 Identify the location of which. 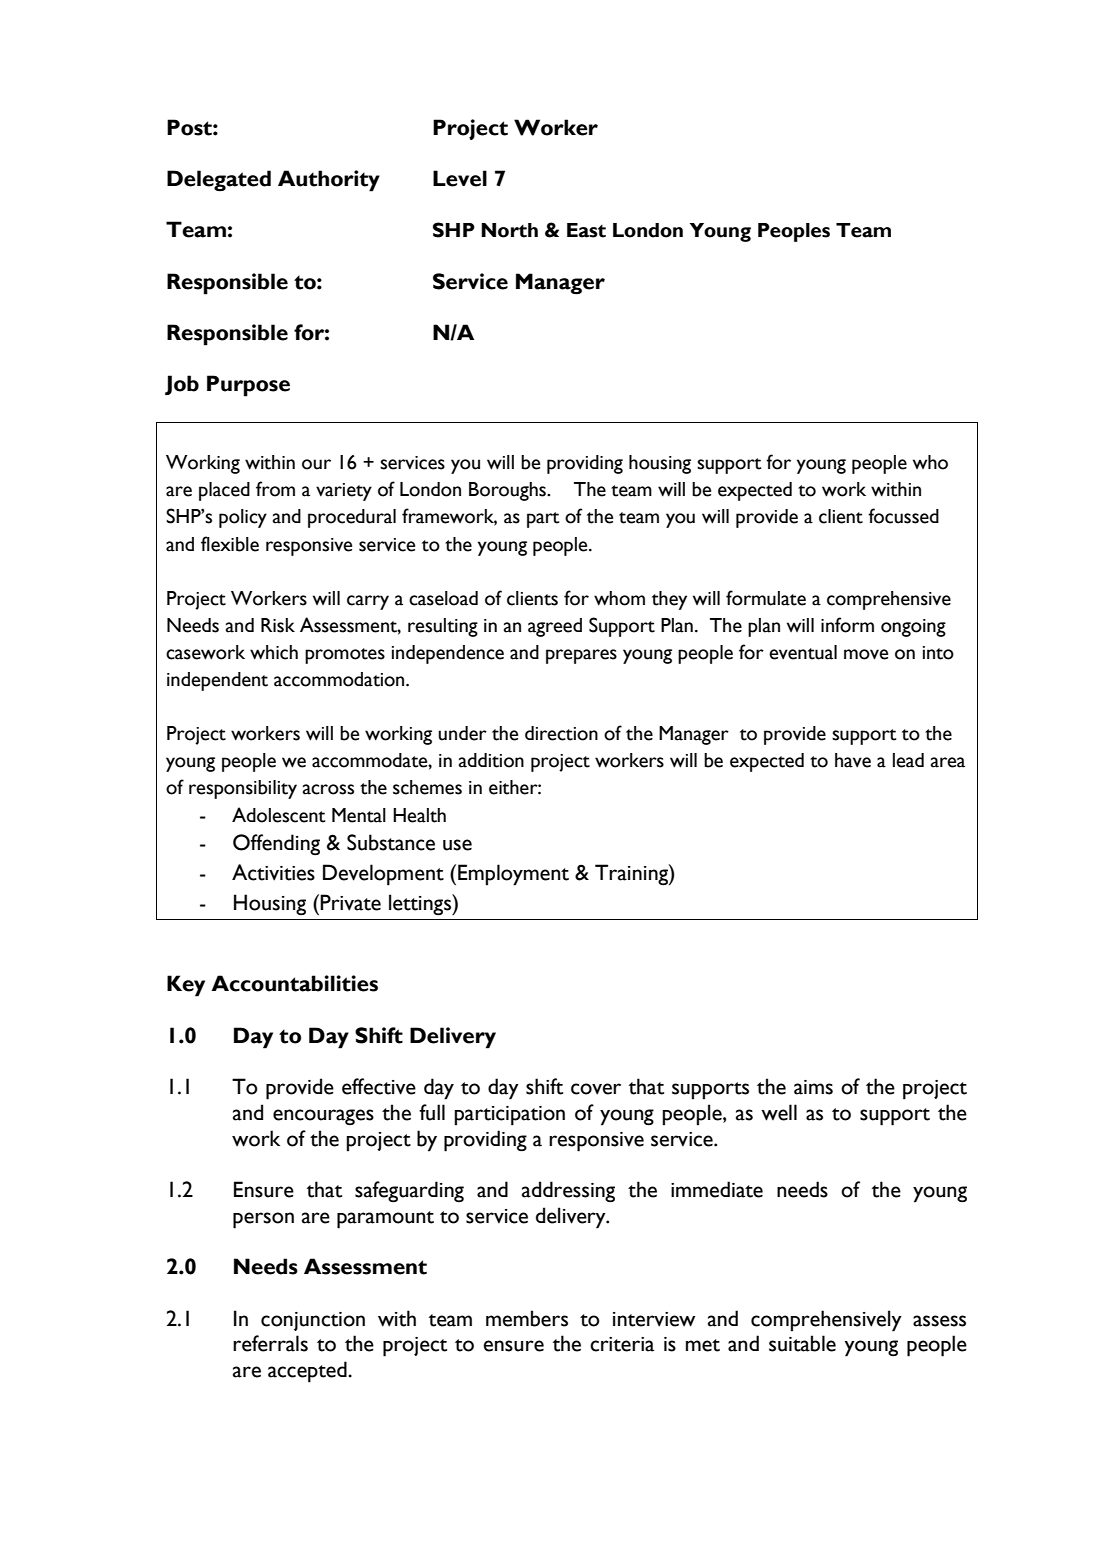
(274, 652).
